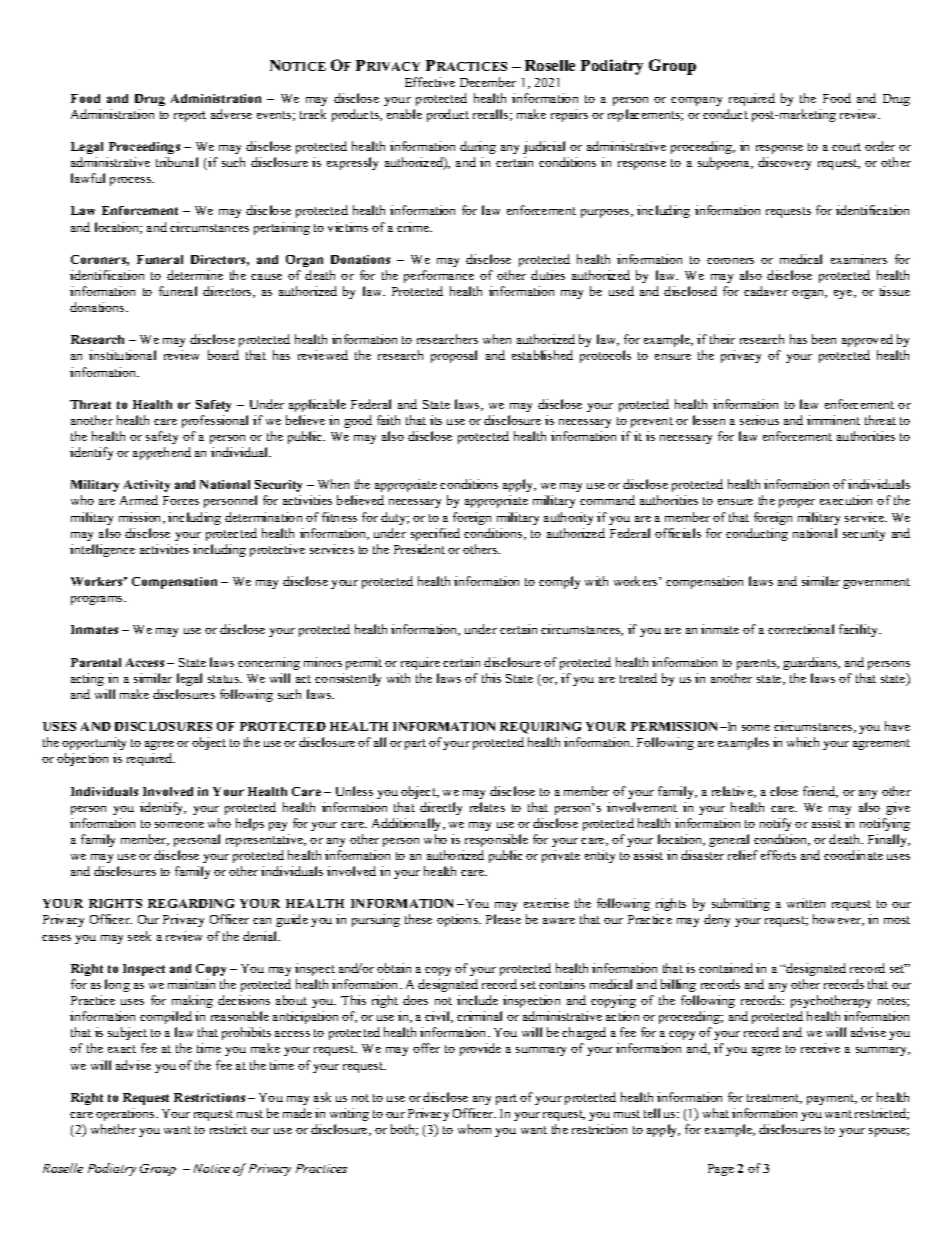  I want to click on apprehend, so click(162, 453).
